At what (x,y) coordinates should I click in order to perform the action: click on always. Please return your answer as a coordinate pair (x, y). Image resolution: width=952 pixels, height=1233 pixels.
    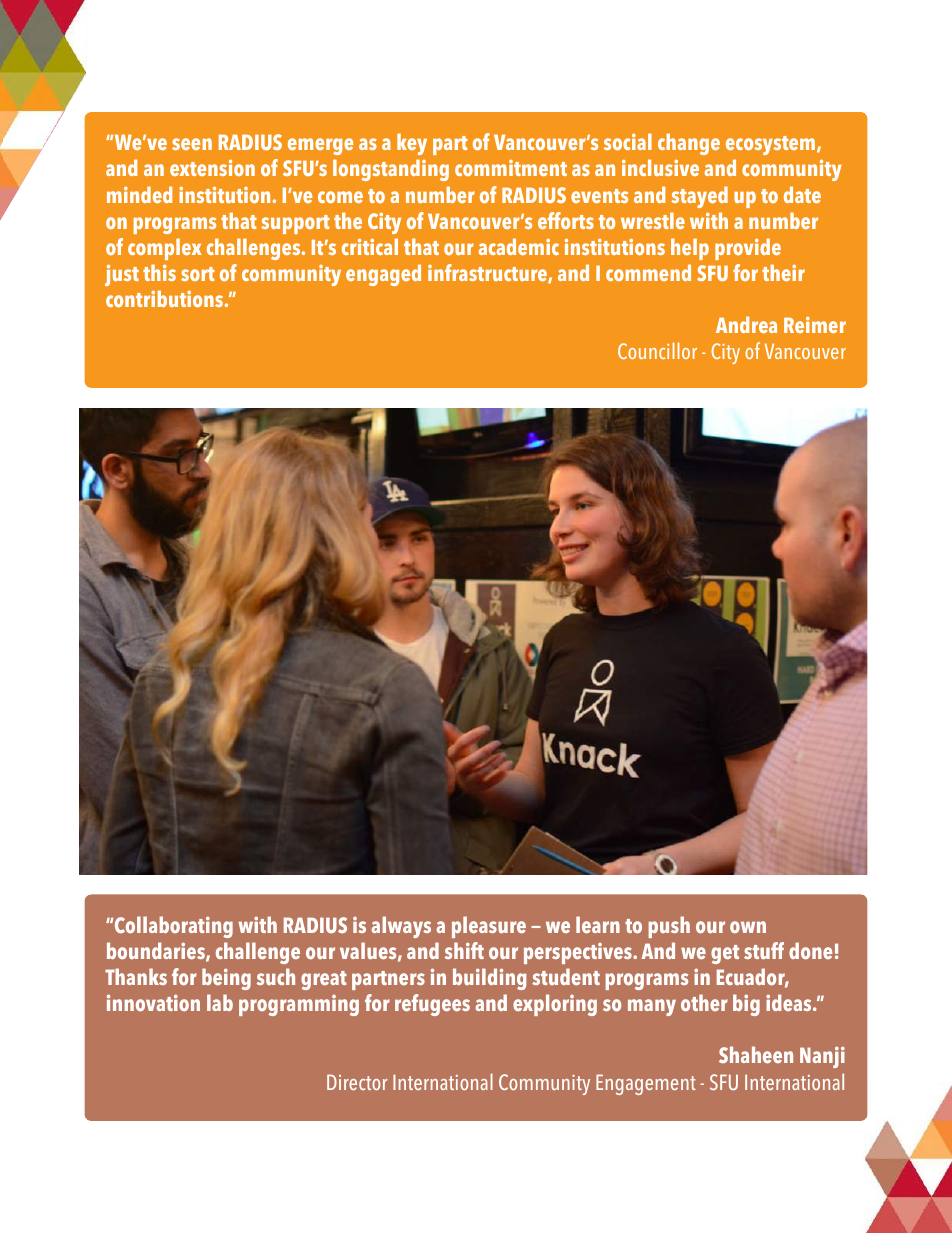
    Looking at the image, I should click on (401, 927).
